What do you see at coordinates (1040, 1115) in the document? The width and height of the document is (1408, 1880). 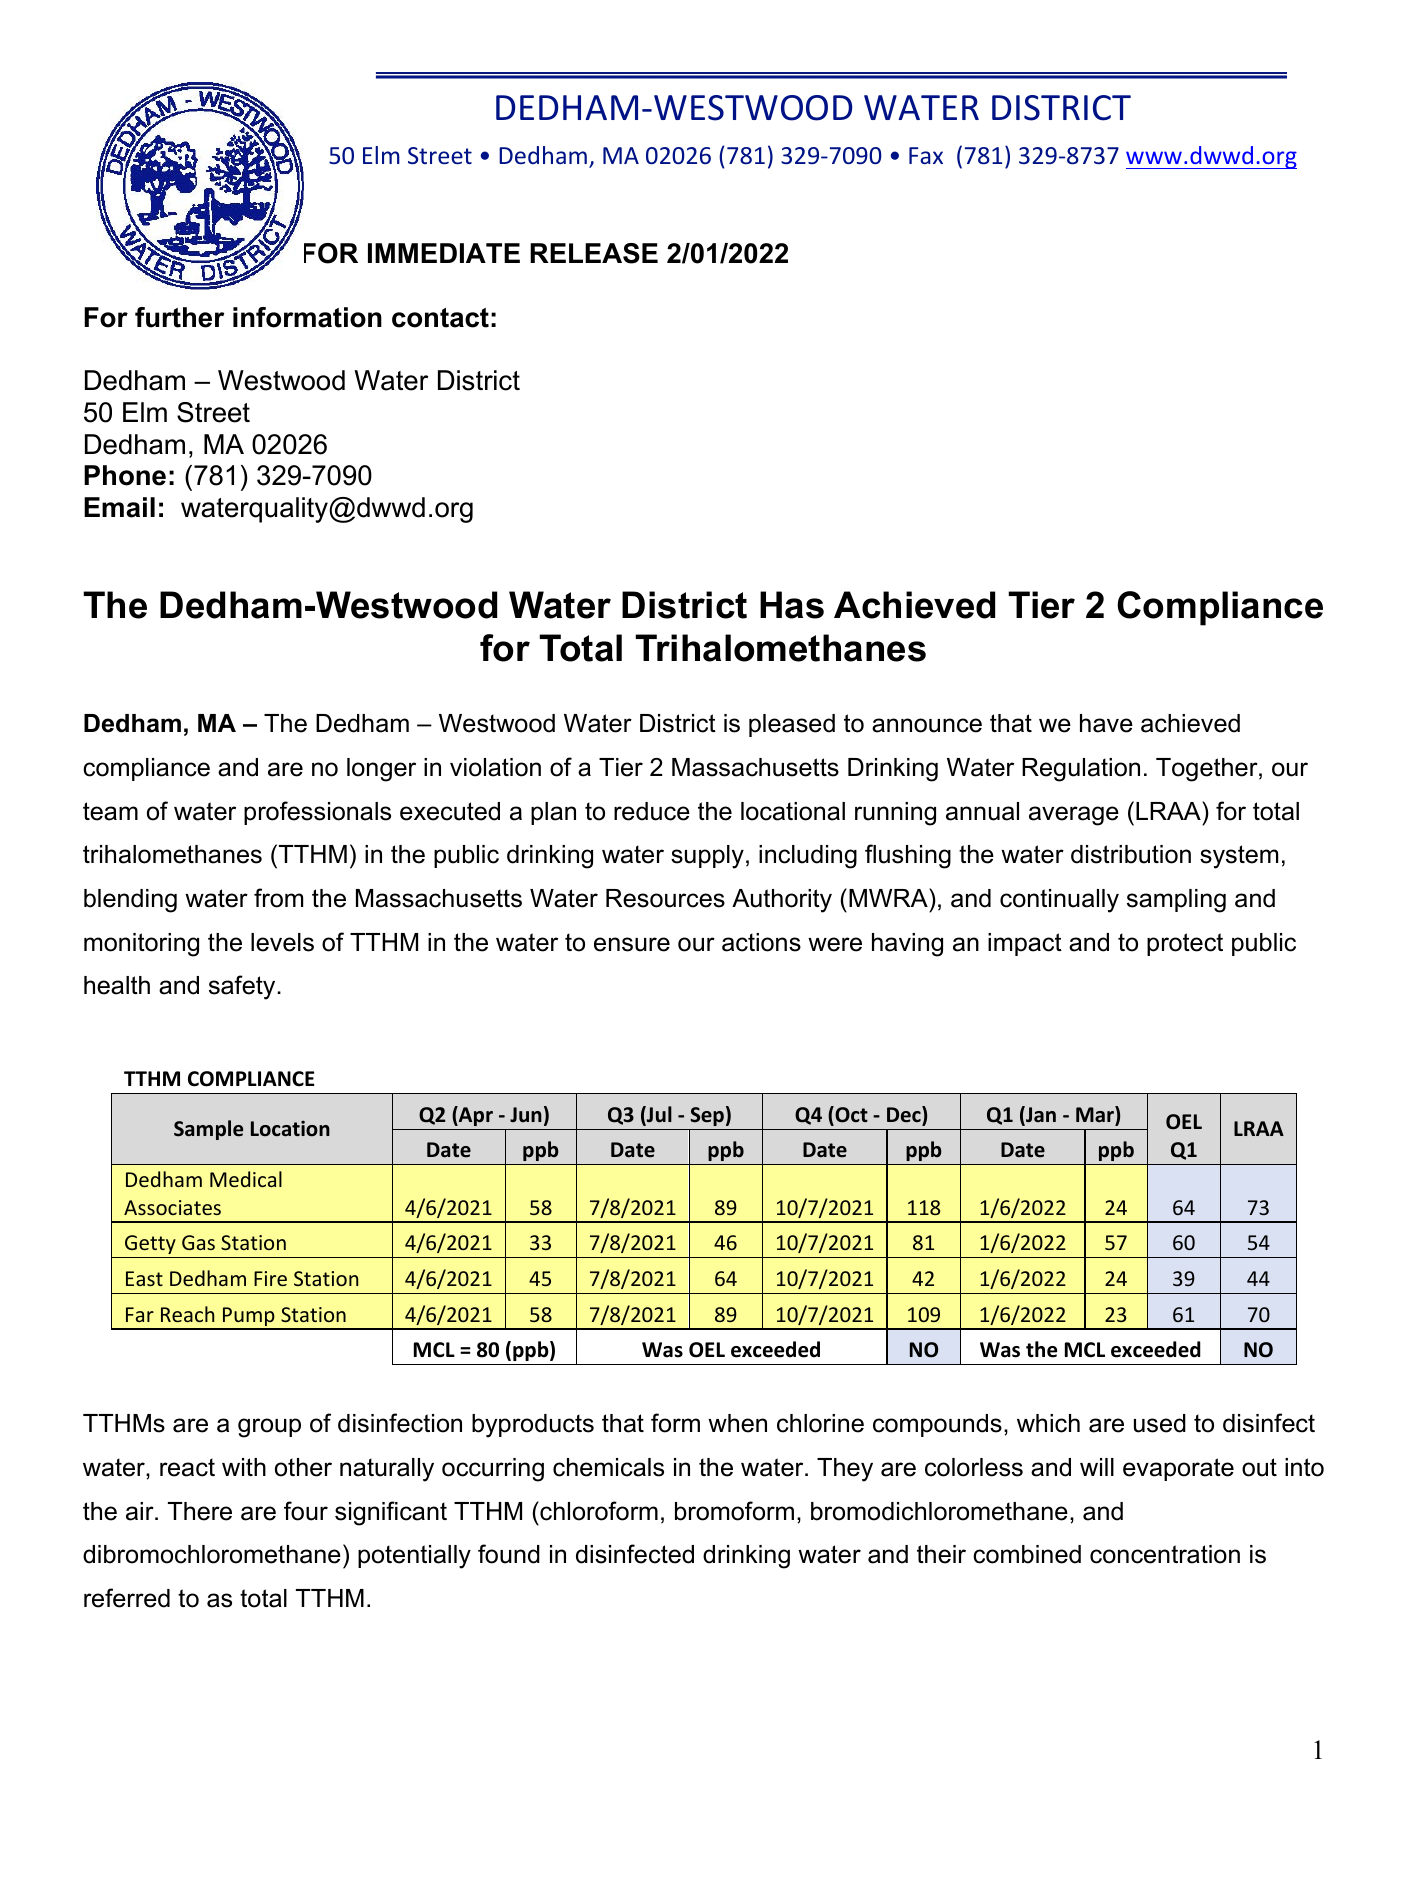 I see `Jan` at bounding box center [1040, 1115].
